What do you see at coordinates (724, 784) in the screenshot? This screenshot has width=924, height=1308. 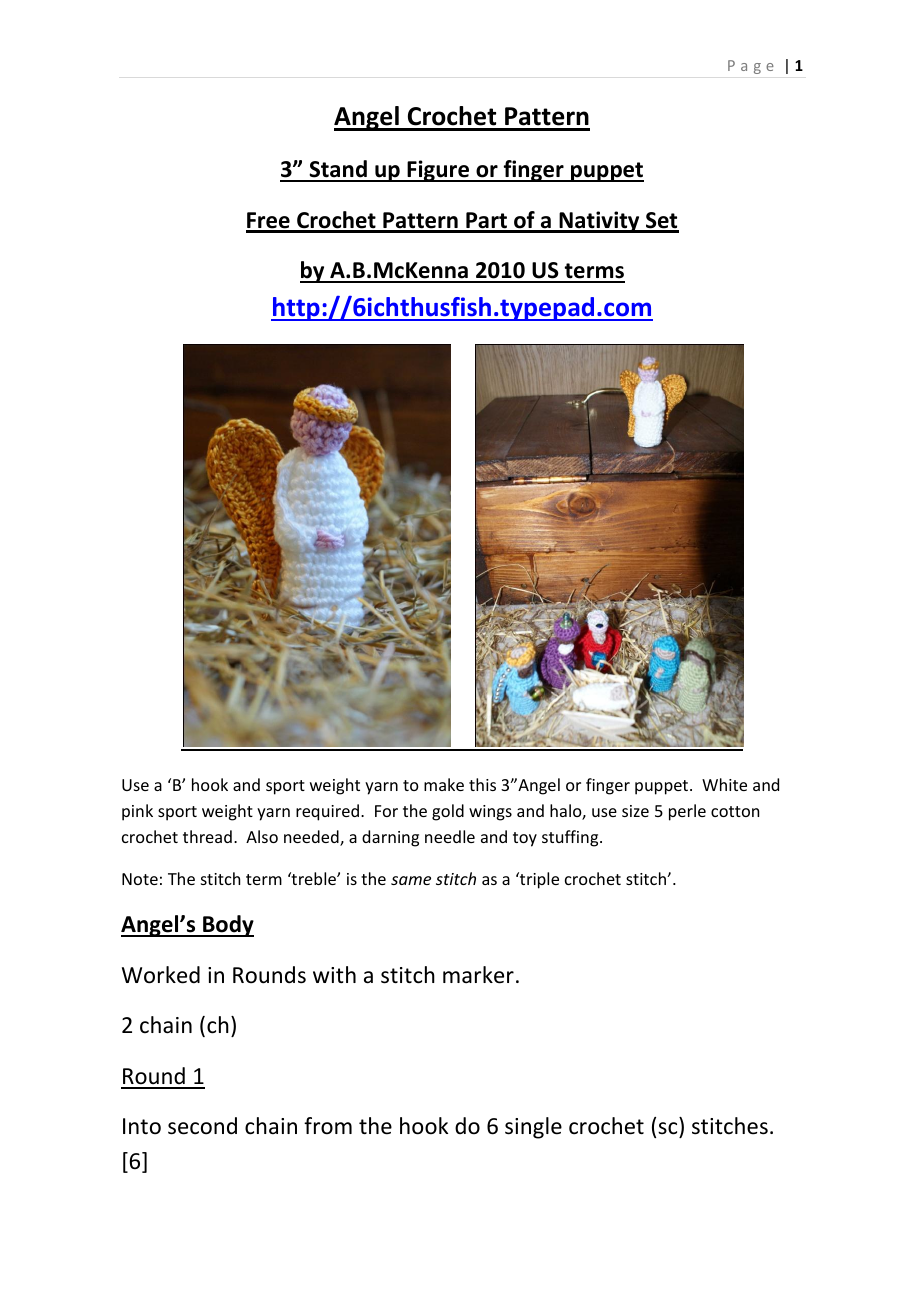 I see `White` at bounding box center [724, 784].
